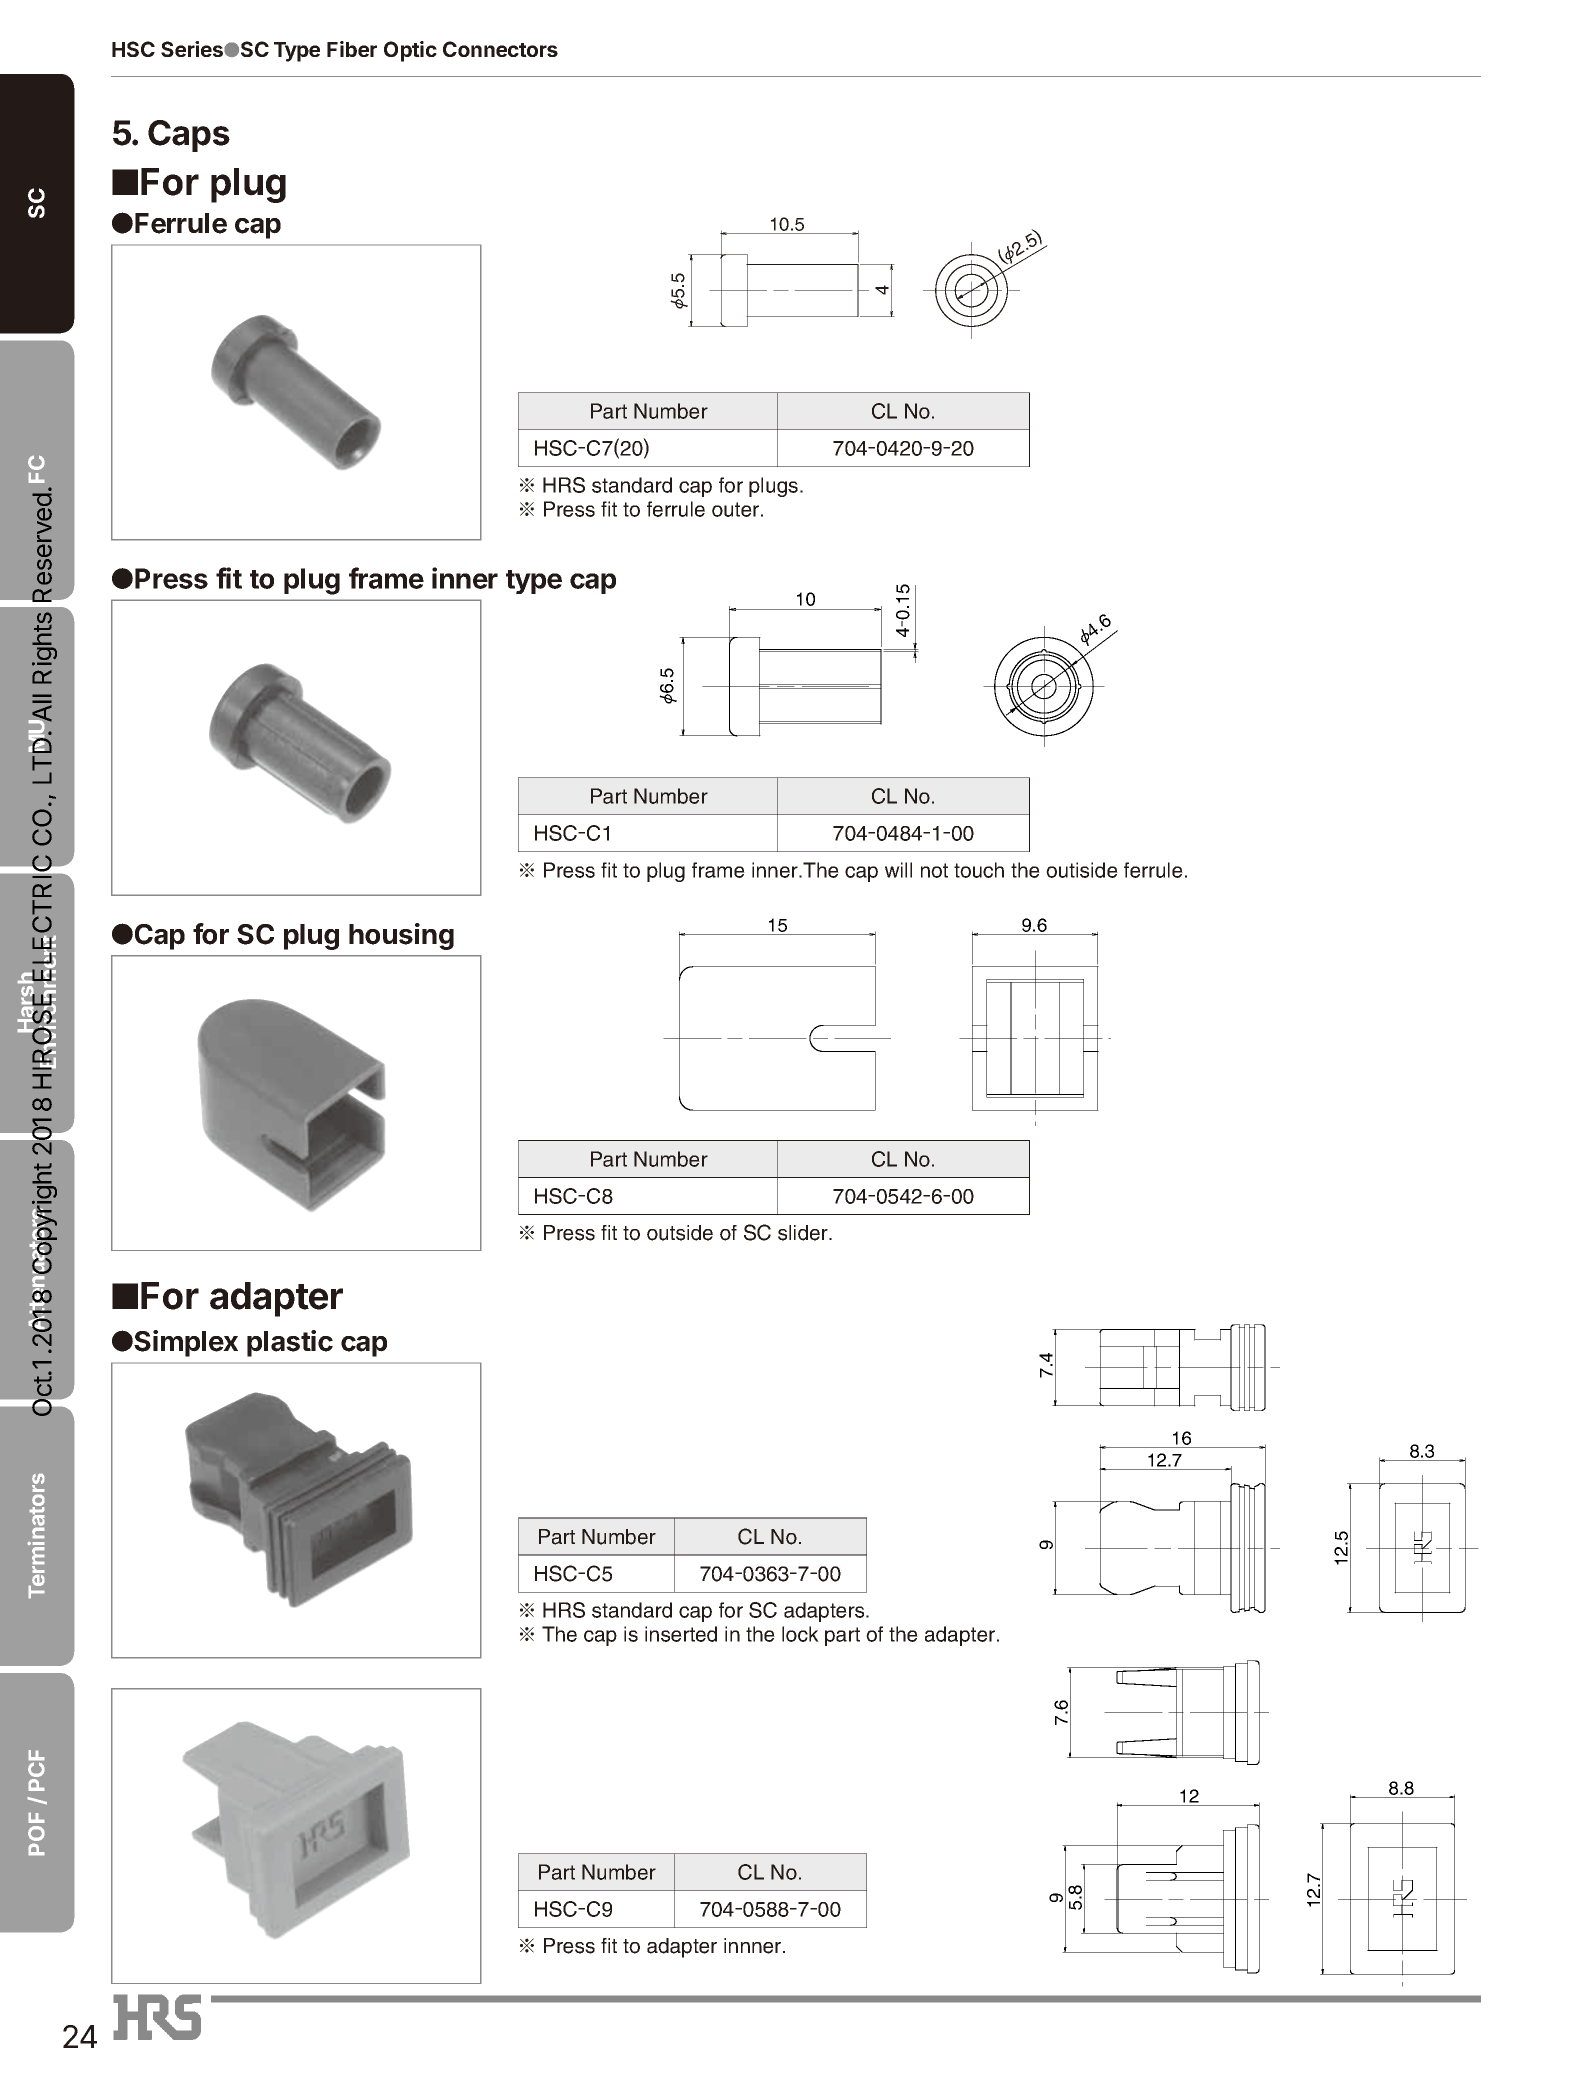  Describe the element at coordinates (401, 936) in the screenshot. I see `housing` at that location.
